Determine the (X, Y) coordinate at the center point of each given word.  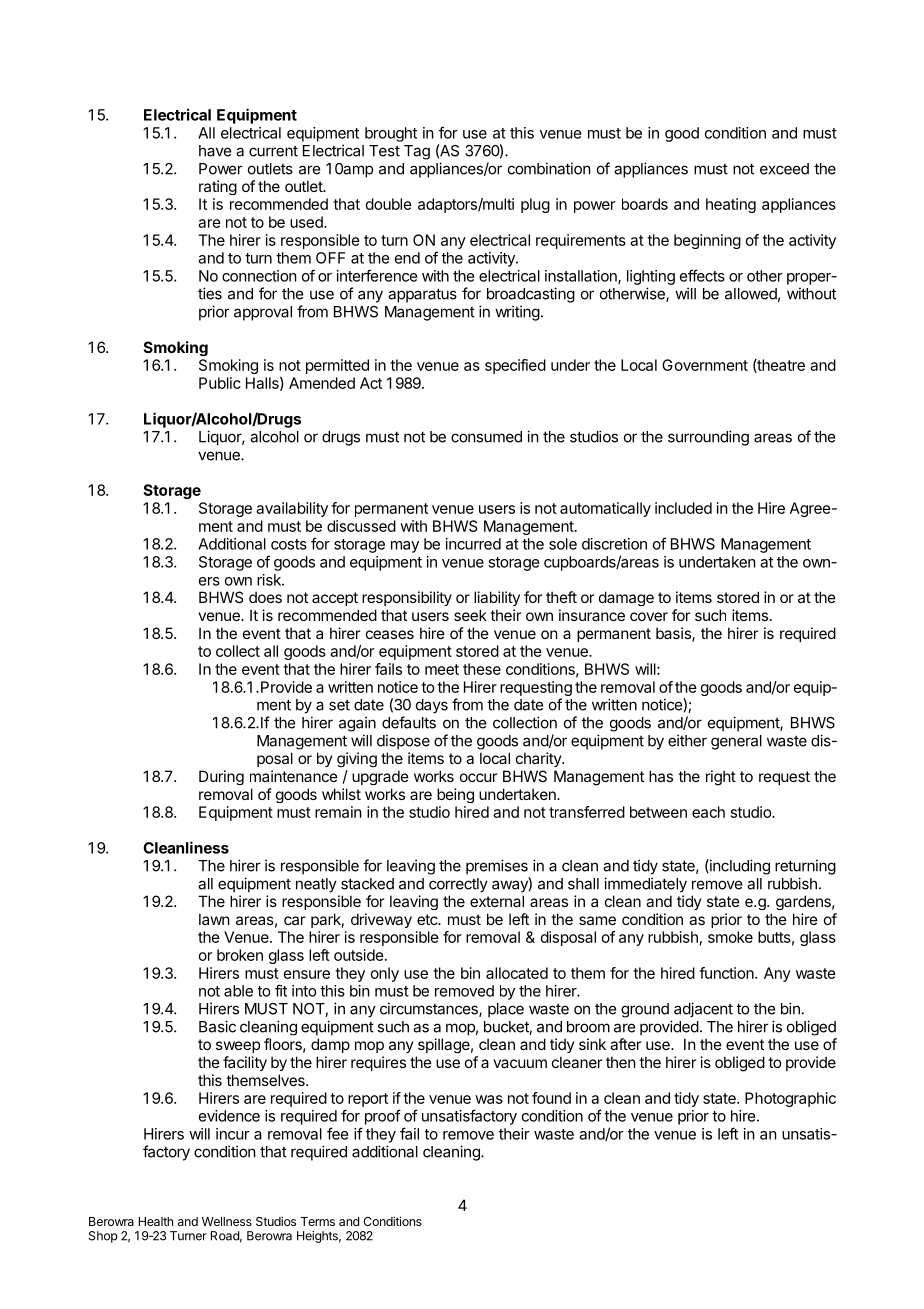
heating (731, 205)
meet (442, 669)
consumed (486, 437)
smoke (730, 937)
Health (156, 1221)
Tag (417, 152)
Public (220, 383)
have (215, 151)
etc (428, 919)
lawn (214, 919)
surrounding (708, 438)
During (221, 777)
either (687, 740)
